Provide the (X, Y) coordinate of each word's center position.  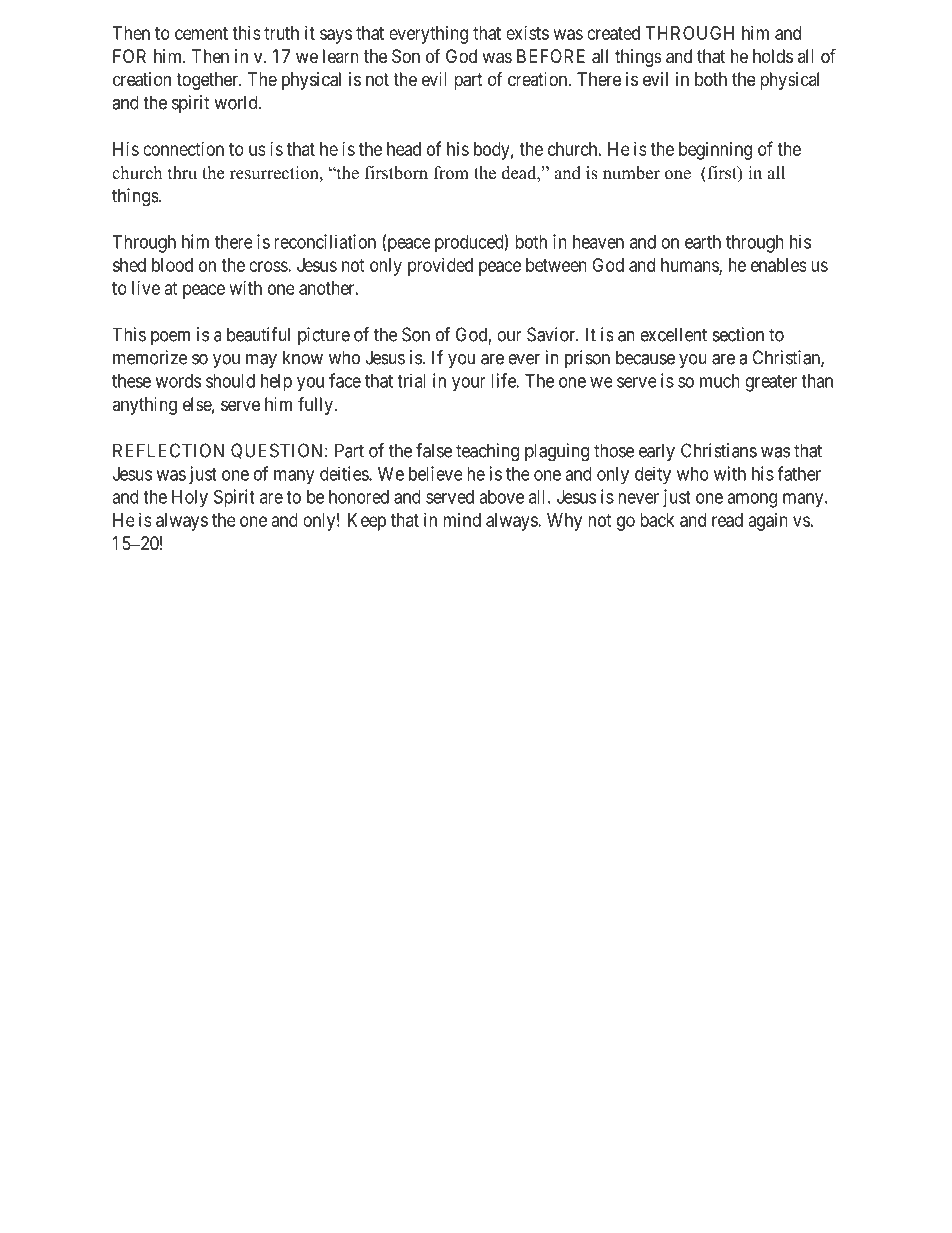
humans (690, 266)
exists (527, 33)
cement (201, 33)
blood (172, 265)
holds (773, 56)
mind (462, 520)
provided (440, 267)
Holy (190, 499)
